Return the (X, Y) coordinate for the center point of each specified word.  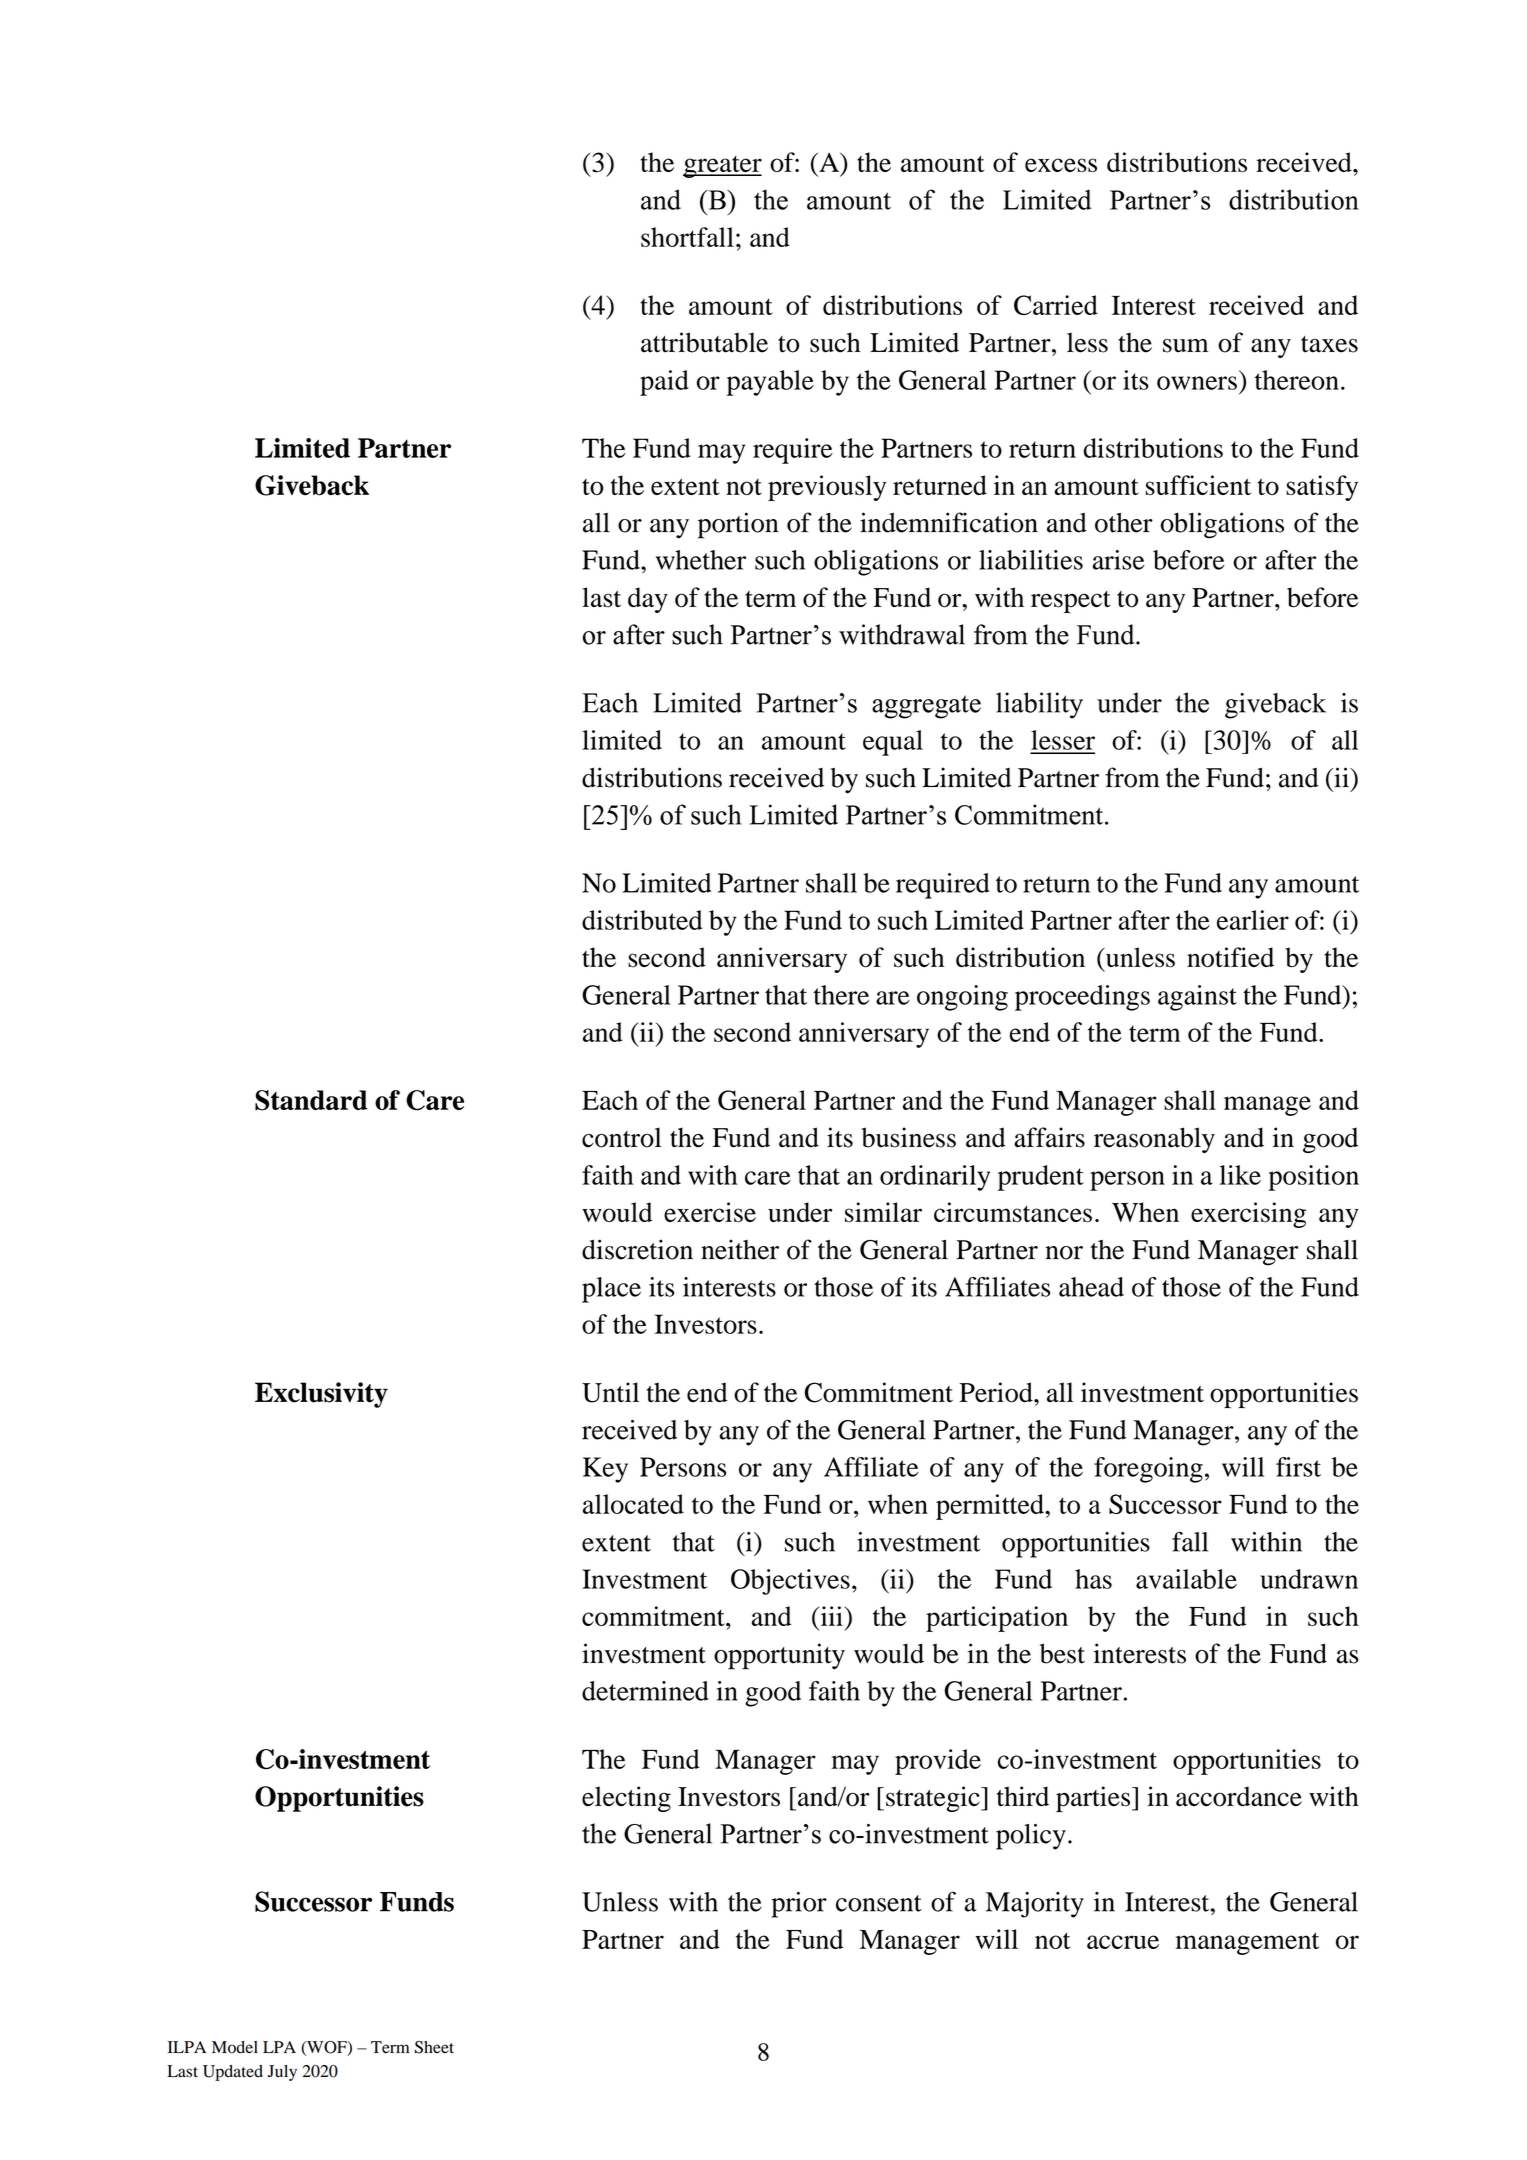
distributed (642, 920)
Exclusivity (321, 1395)
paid (664, 383)
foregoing (1148, 1470)
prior (799, 1905)
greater (722, 167)
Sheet (434, 2047)
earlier (1253, 920)
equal (893, 743)
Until (610, 1392)
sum (1186, 346)
